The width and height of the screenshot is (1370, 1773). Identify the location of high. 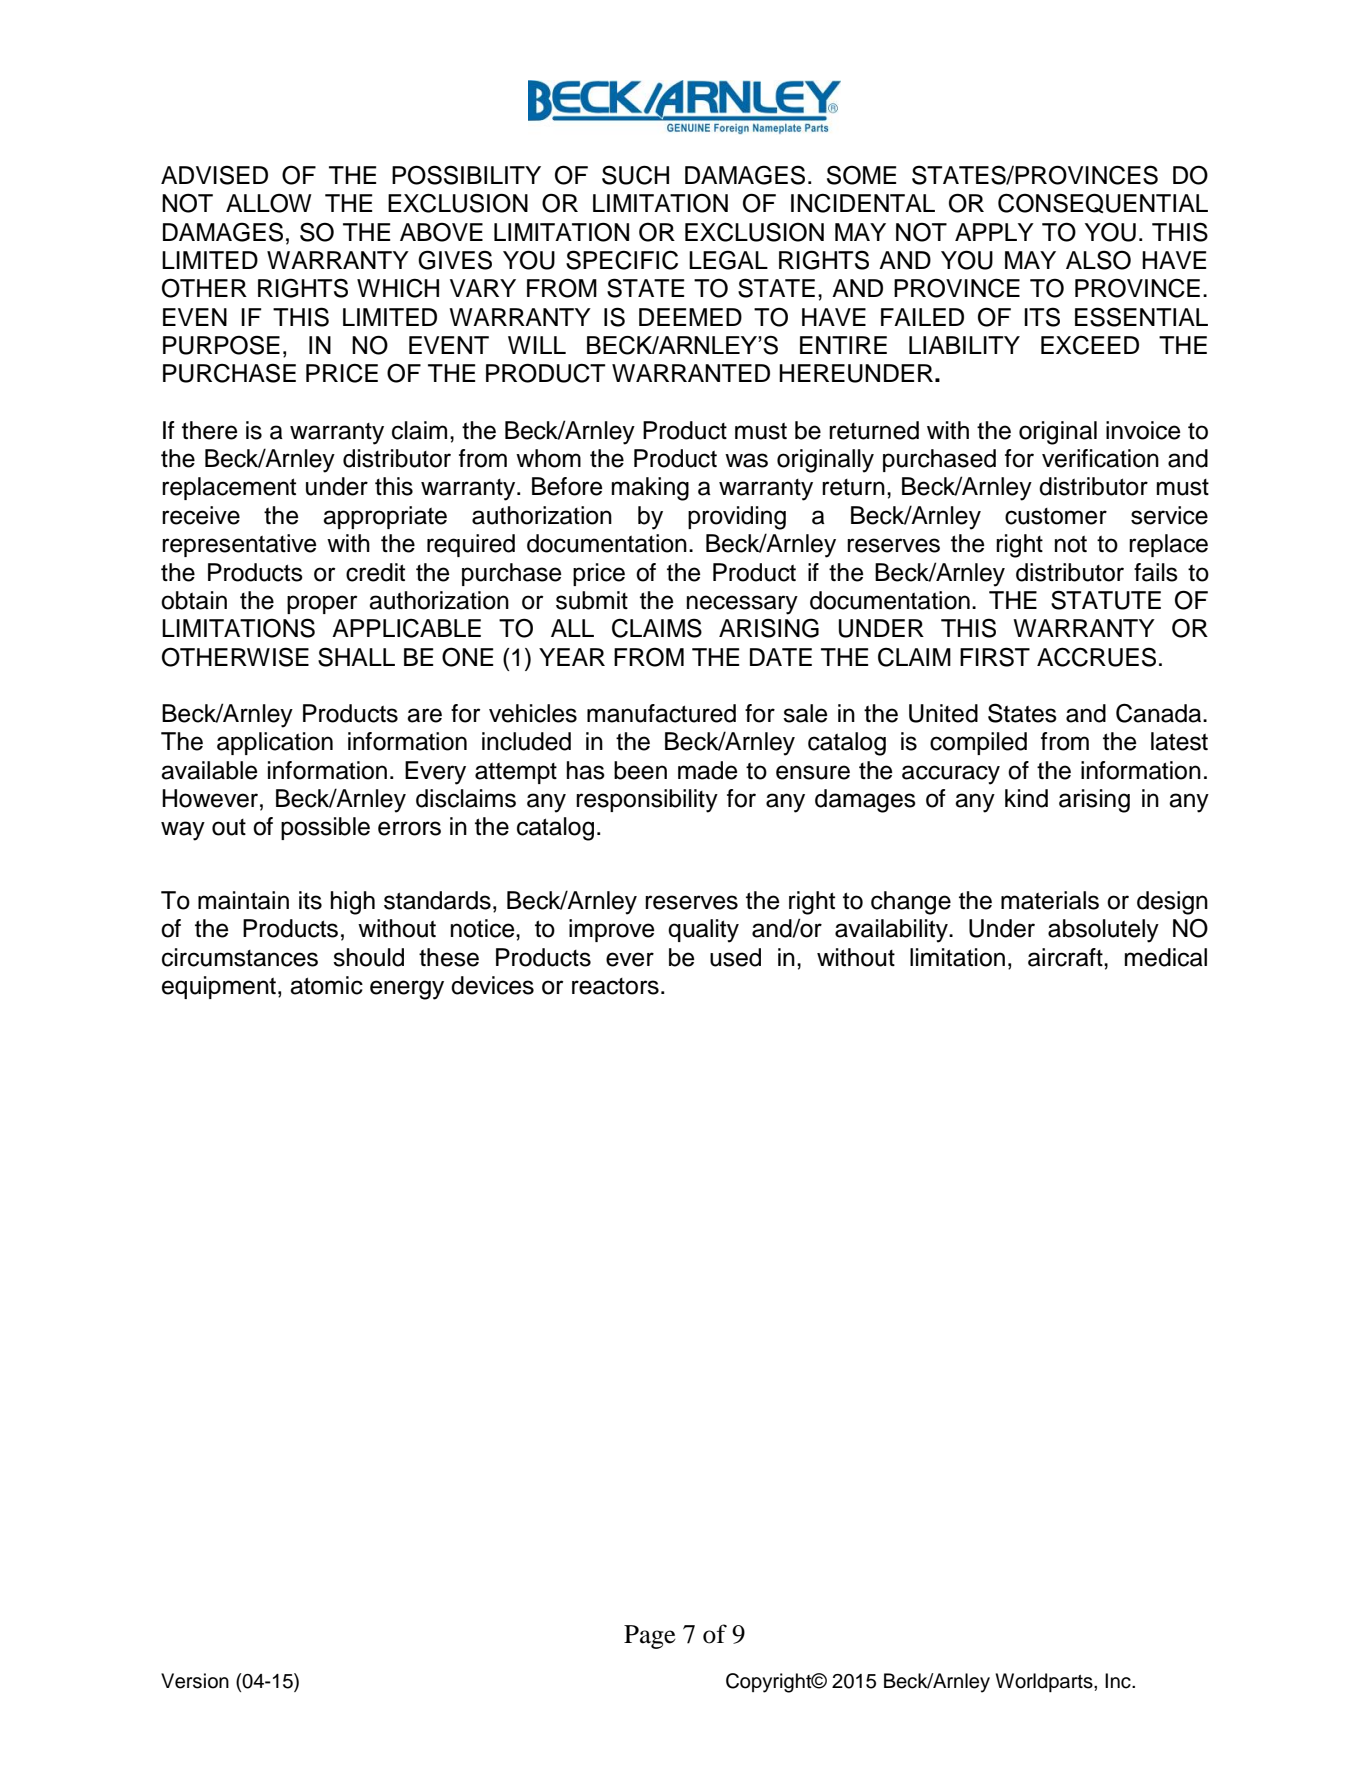
(353, 903).
